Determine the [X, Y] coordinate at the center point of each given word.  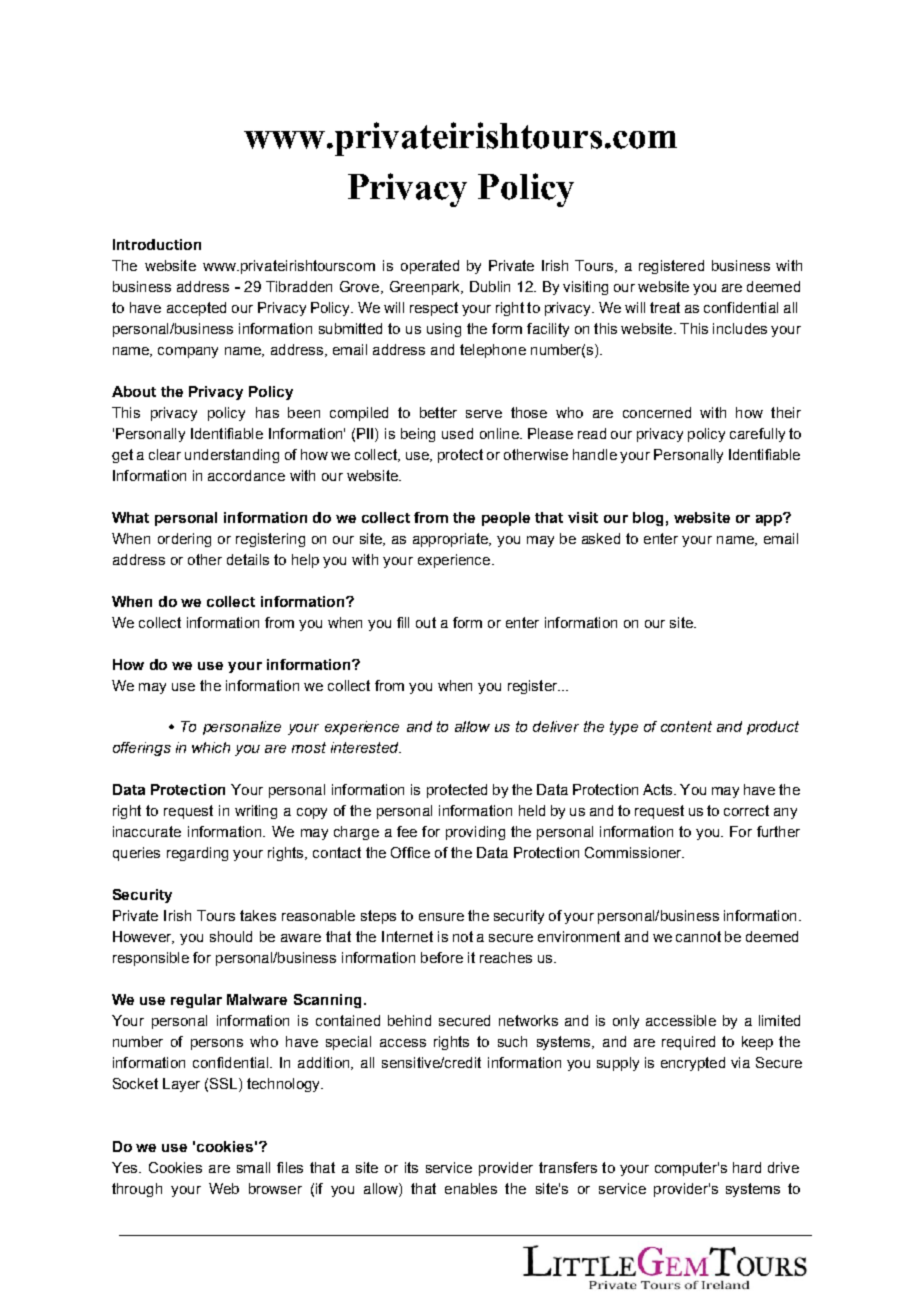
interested [366, 747]
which [211, 747]
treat [665, 307]
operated [430, 267]
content [686, 726]
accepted [196, 309]
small [253, 1167]
